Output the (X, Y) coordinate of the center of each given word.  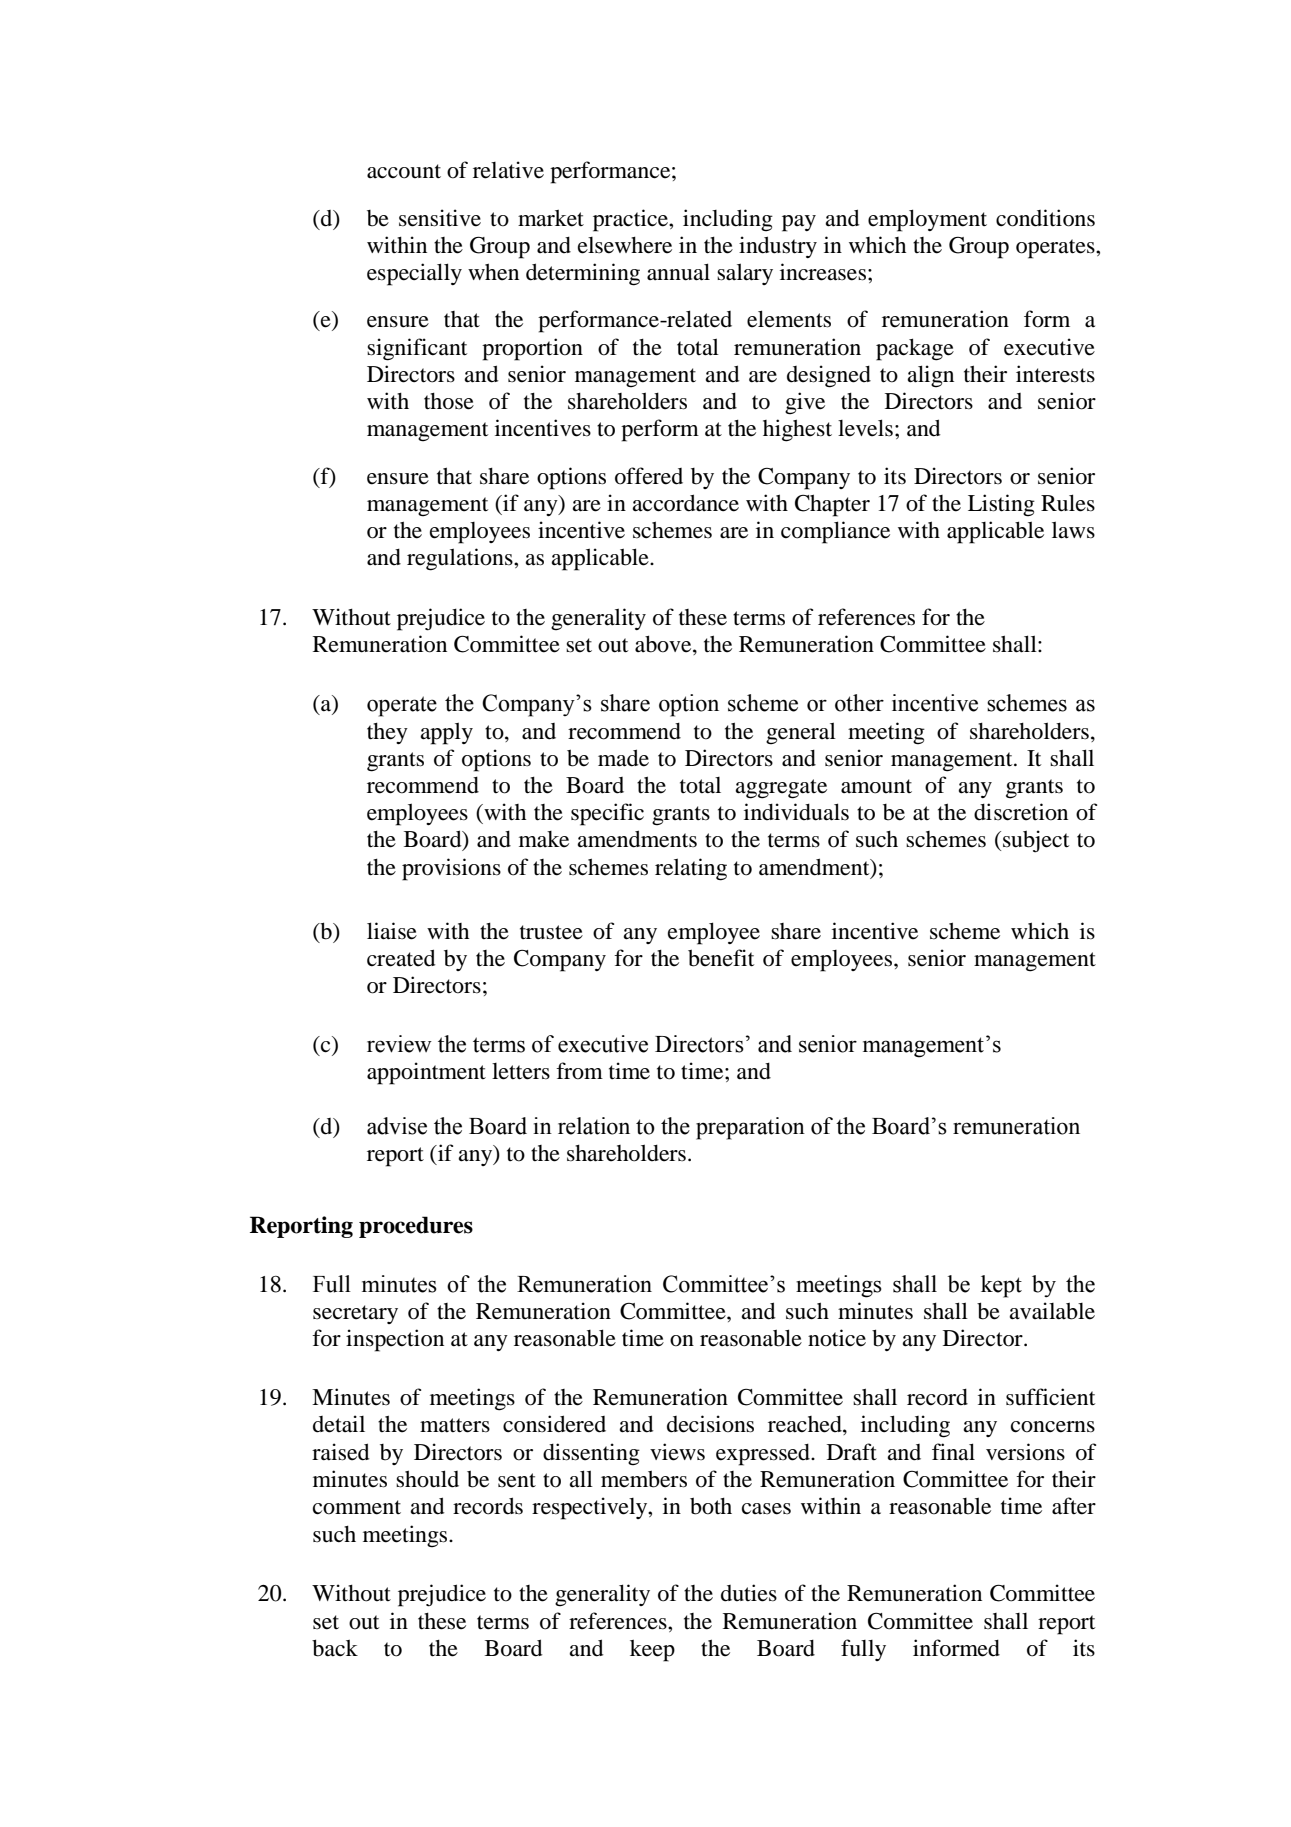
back (335, 1648)
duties (749, 1593)
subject (1036, 841)
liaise (392, 931)
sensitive (440, 218)
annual (678, 272)
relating (691, 869)
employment (927, 220)
